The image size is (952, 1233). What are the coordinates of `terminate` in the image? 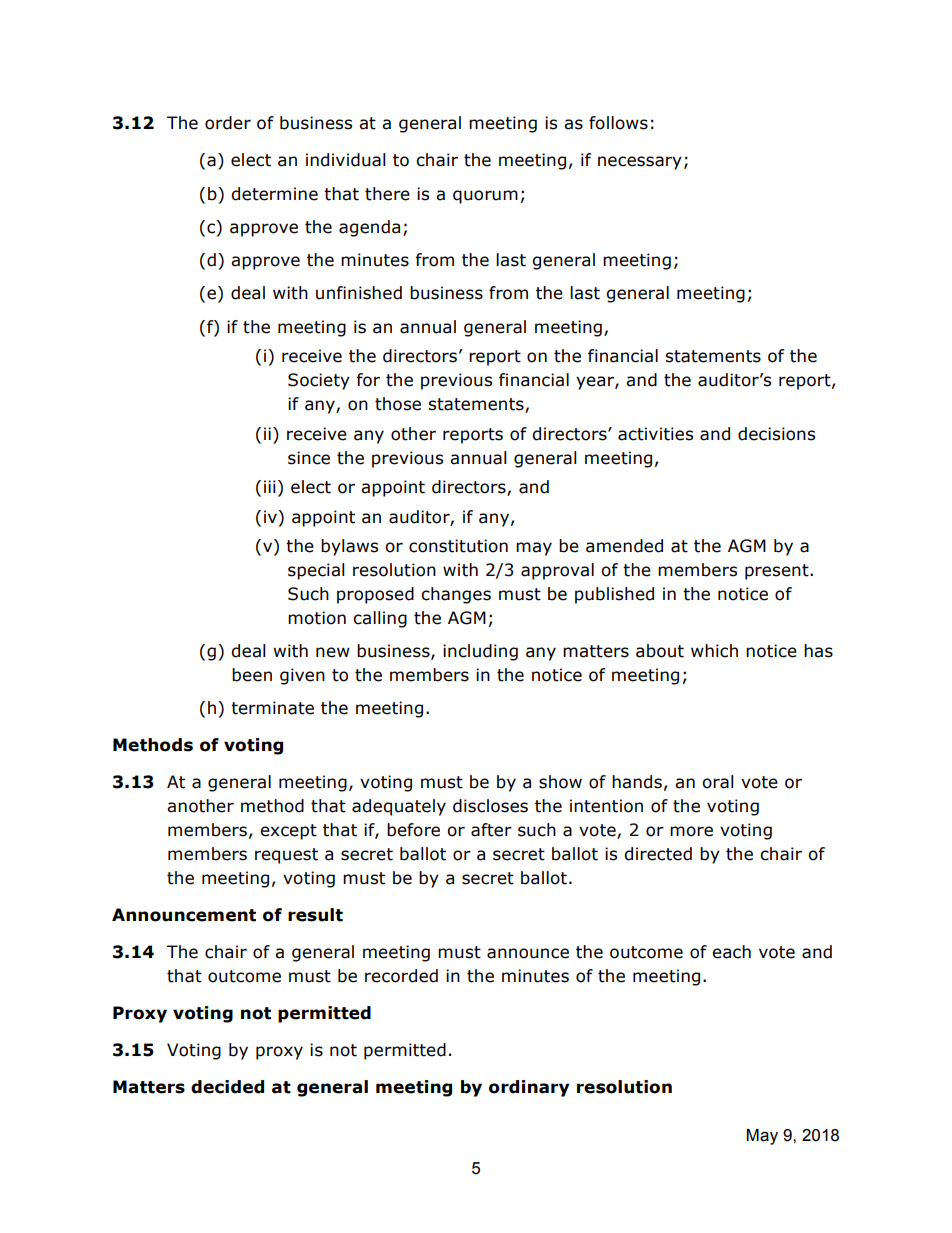 It's located at (272, 708).
